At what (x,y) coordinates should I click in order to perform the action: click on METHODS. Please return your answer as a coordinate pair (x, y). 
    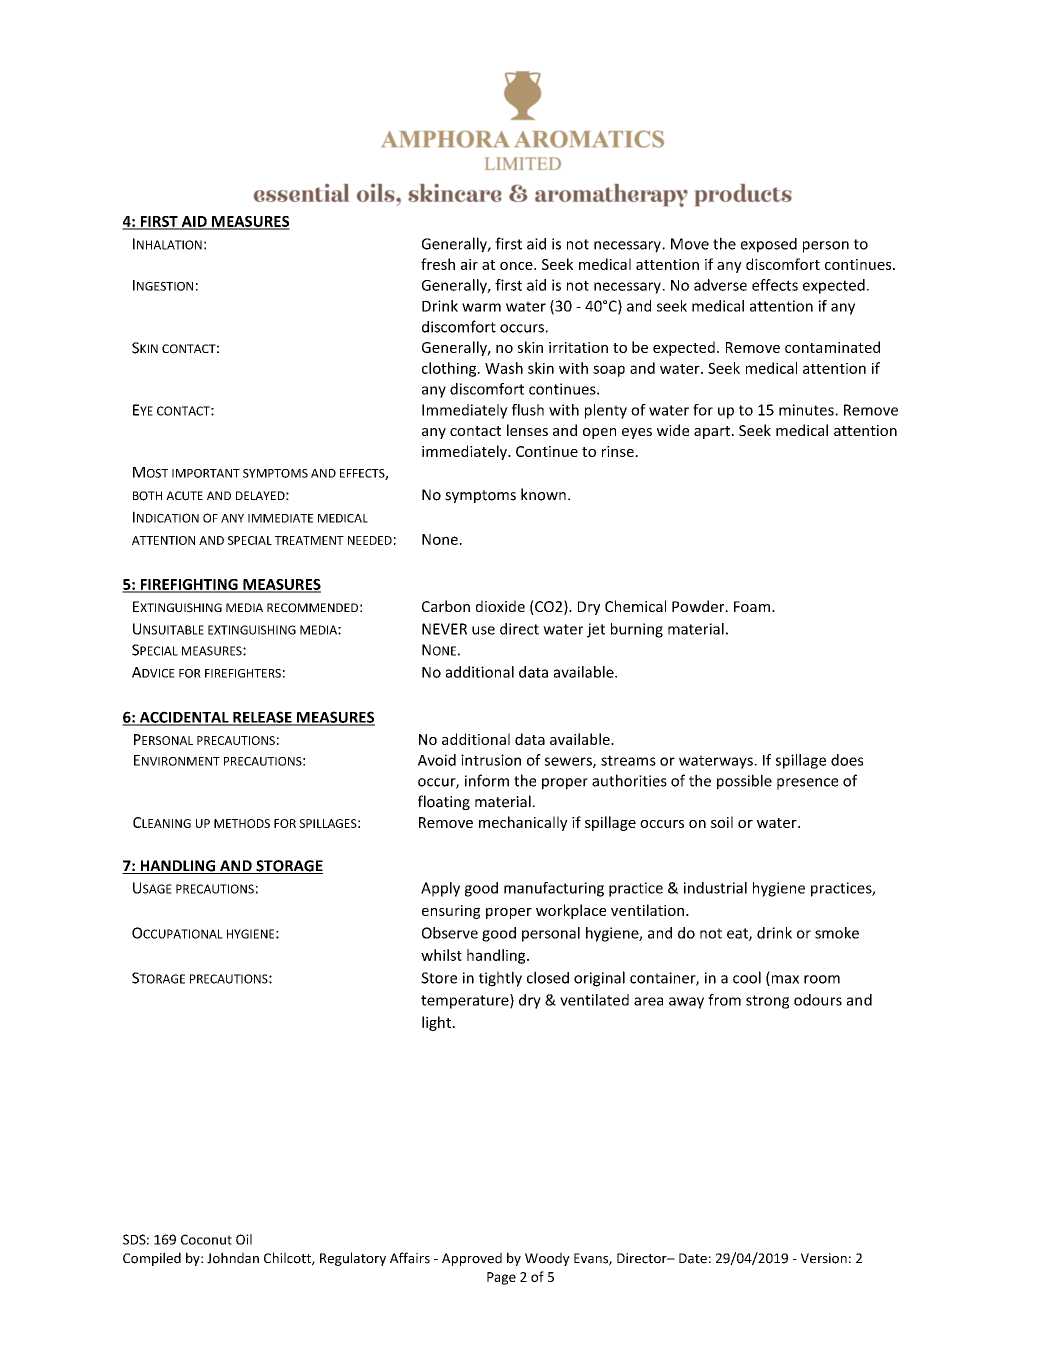
    Looking at the image, I should click on (242, 823).
